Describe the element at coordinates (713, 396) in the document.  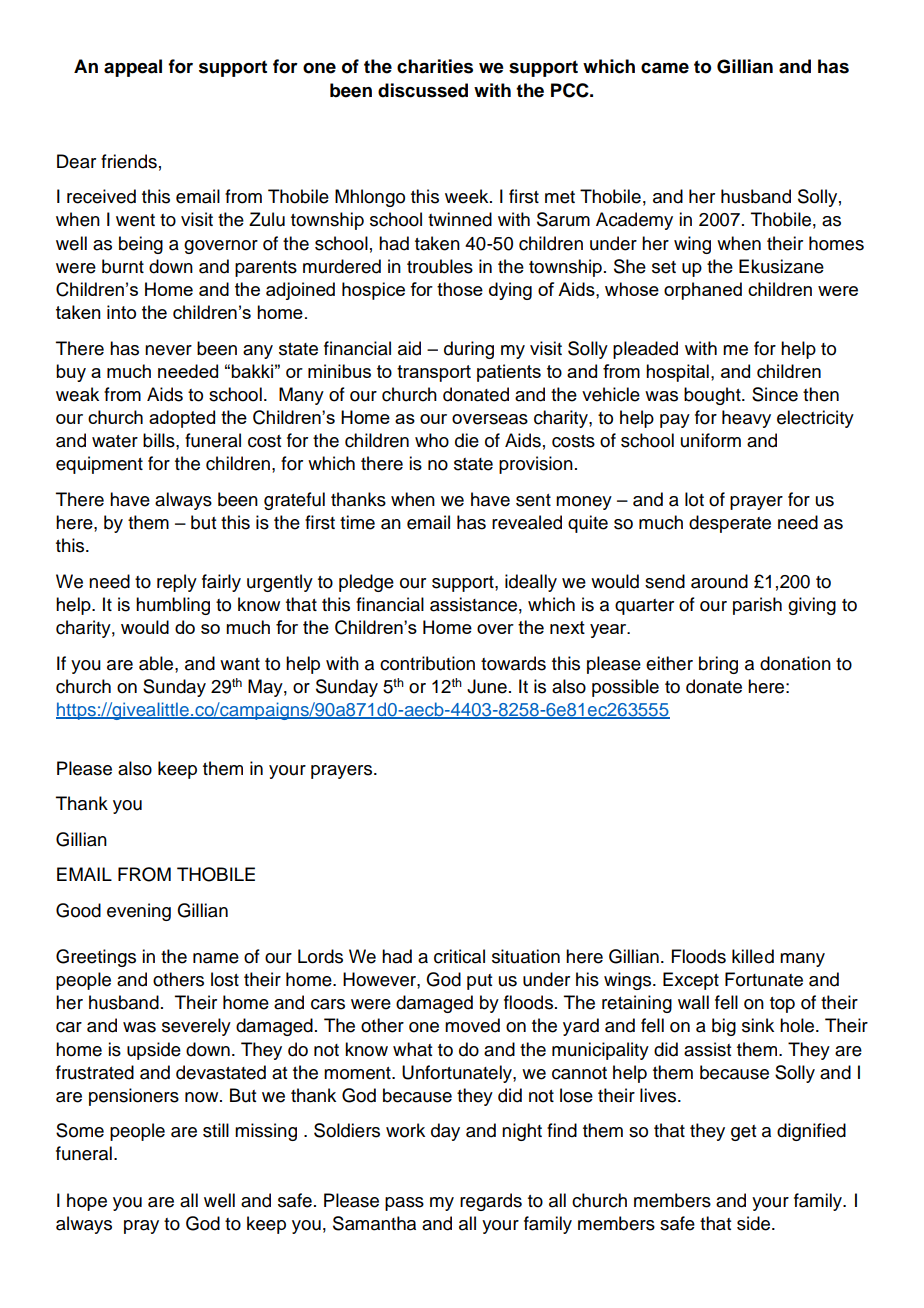
I see `bought` at that location.
